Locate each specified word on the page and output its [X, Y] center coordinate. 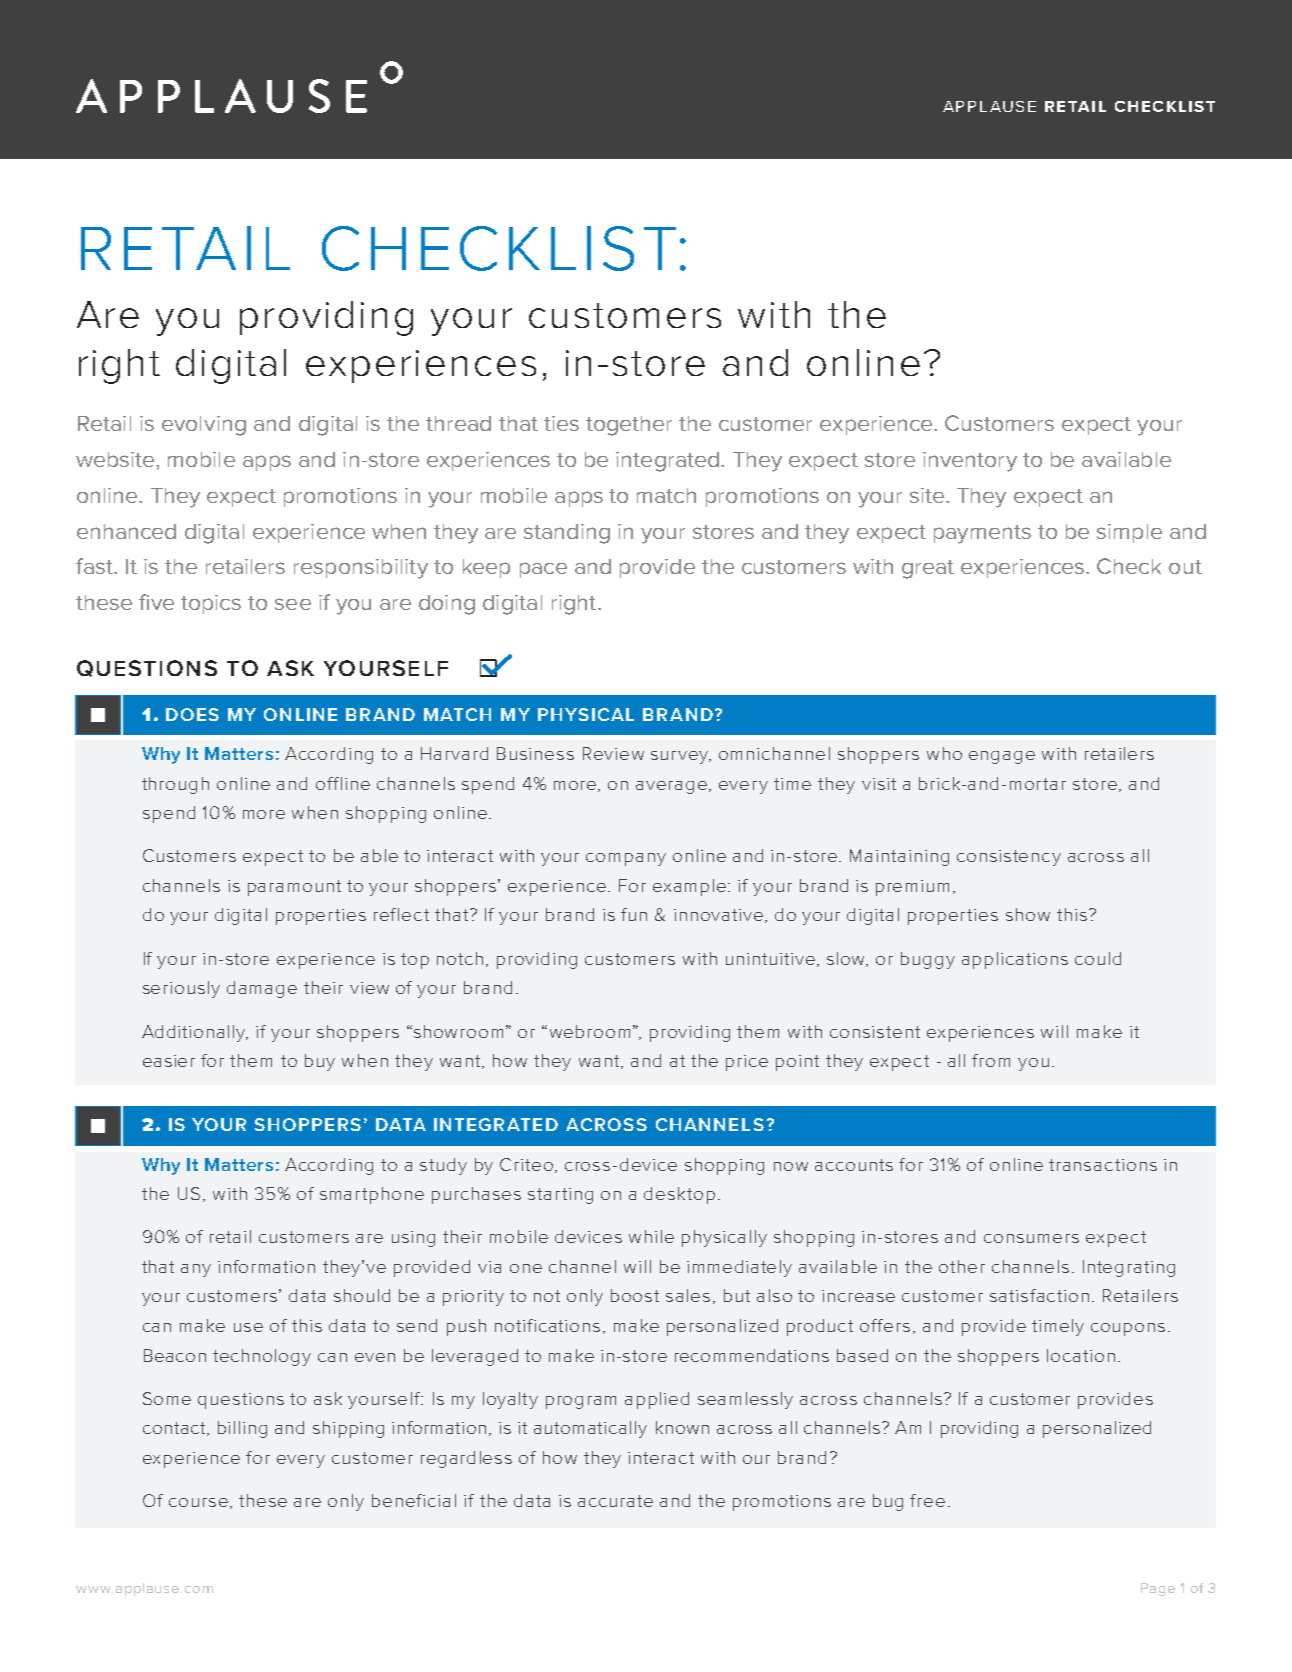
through [175, 785]
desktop [679, 1195]
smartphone [372, 1195]
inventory [970, 462]
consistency [1009, 858]
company [626, 859]
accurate [615, 1501]
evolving [204, 426]
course [198, 1502]
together [629, 426]
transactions [1103, 1165]
